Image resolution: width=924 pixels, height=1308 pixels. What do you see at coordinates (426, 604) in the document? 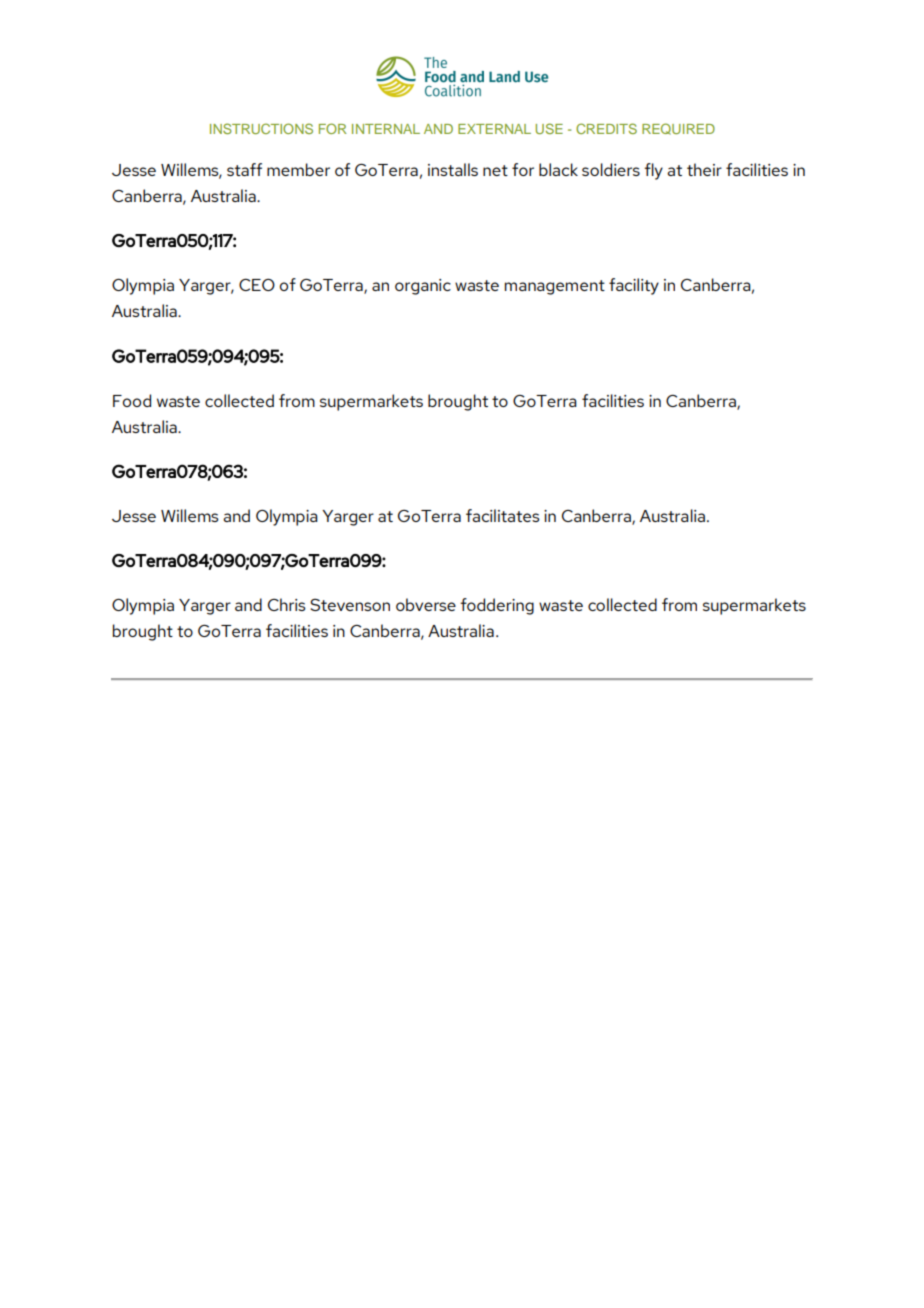
I see `obverse` at bounding box center [426, 604].
